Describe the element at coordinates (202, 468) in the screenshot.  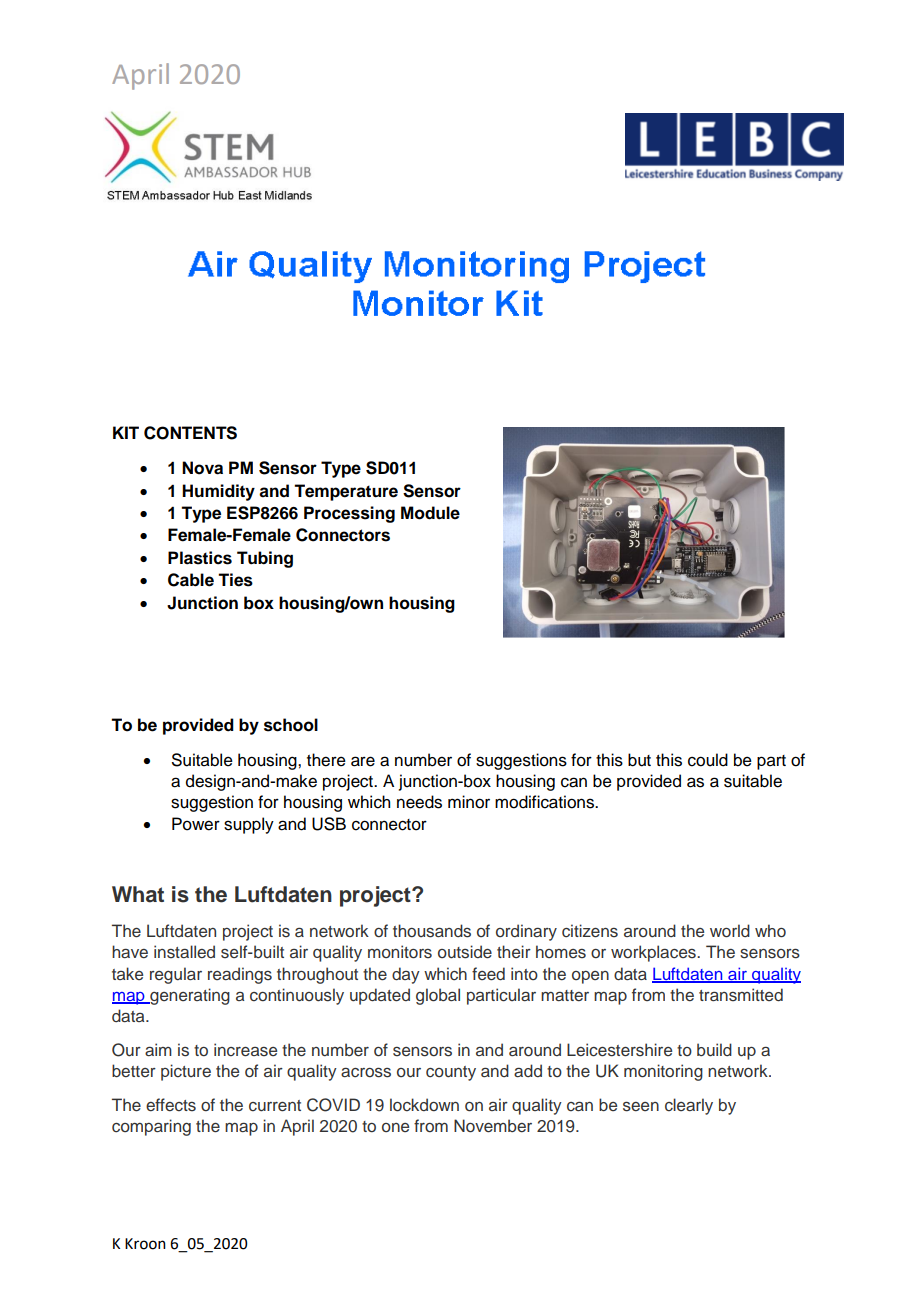
I see `Nova` at that location.
